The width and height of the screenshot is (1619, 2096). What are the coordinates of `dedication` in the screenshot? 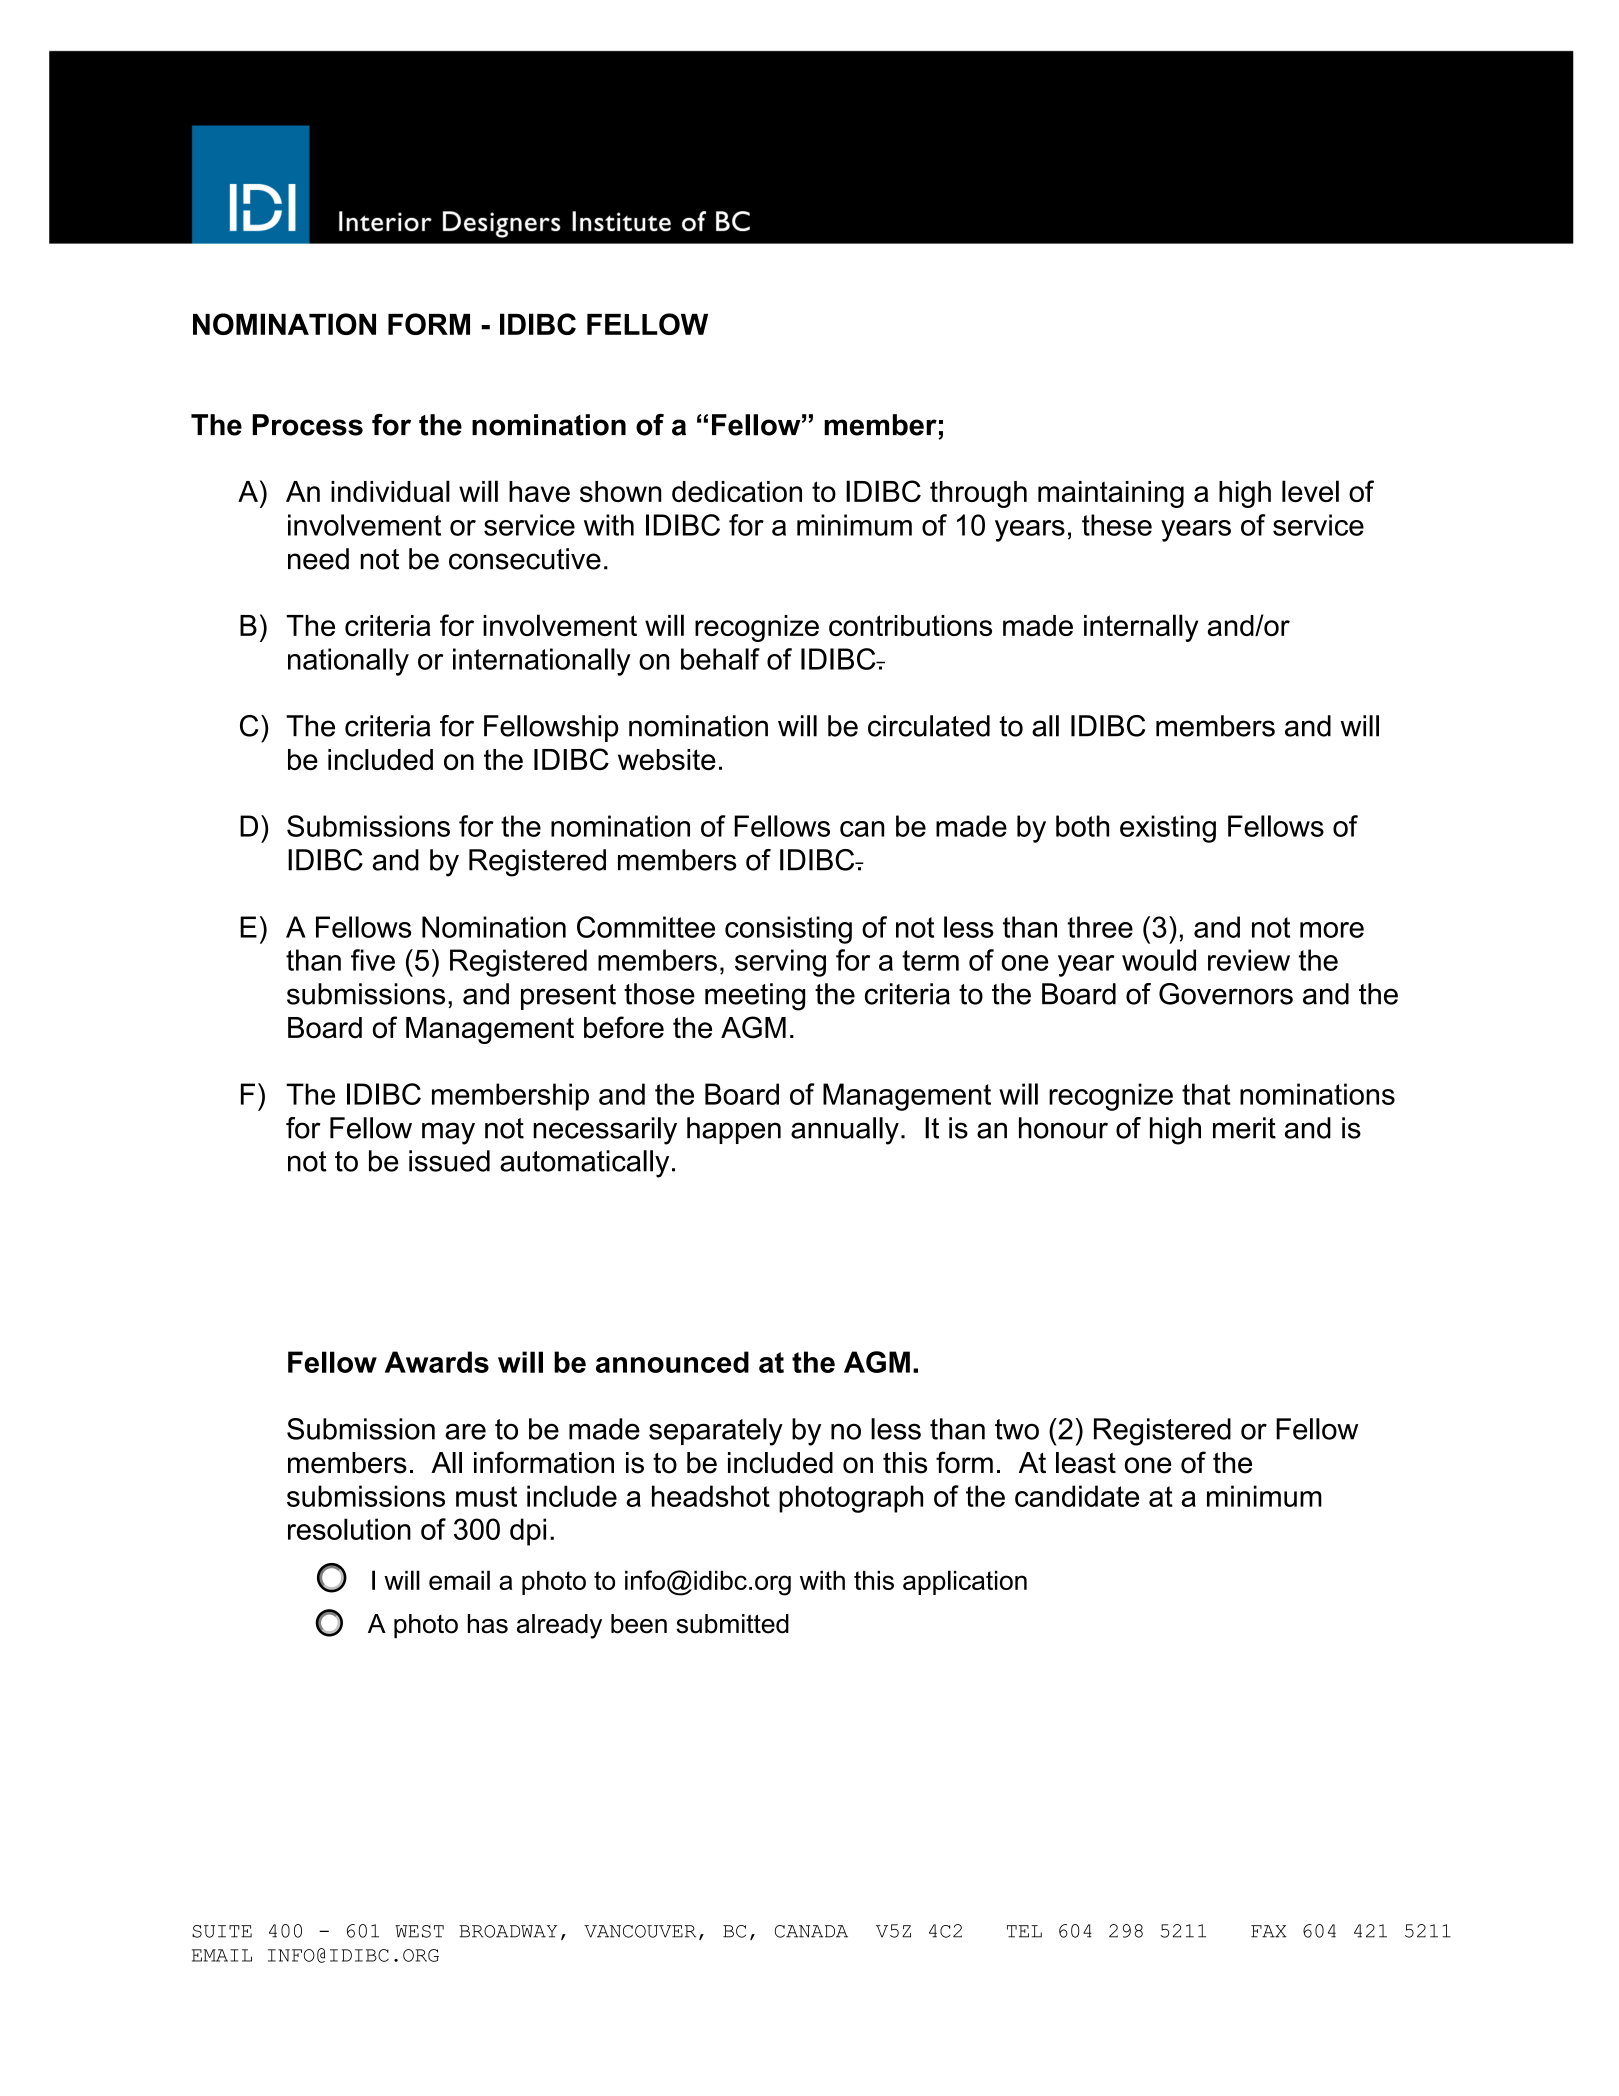 It's located at (737, 491).
